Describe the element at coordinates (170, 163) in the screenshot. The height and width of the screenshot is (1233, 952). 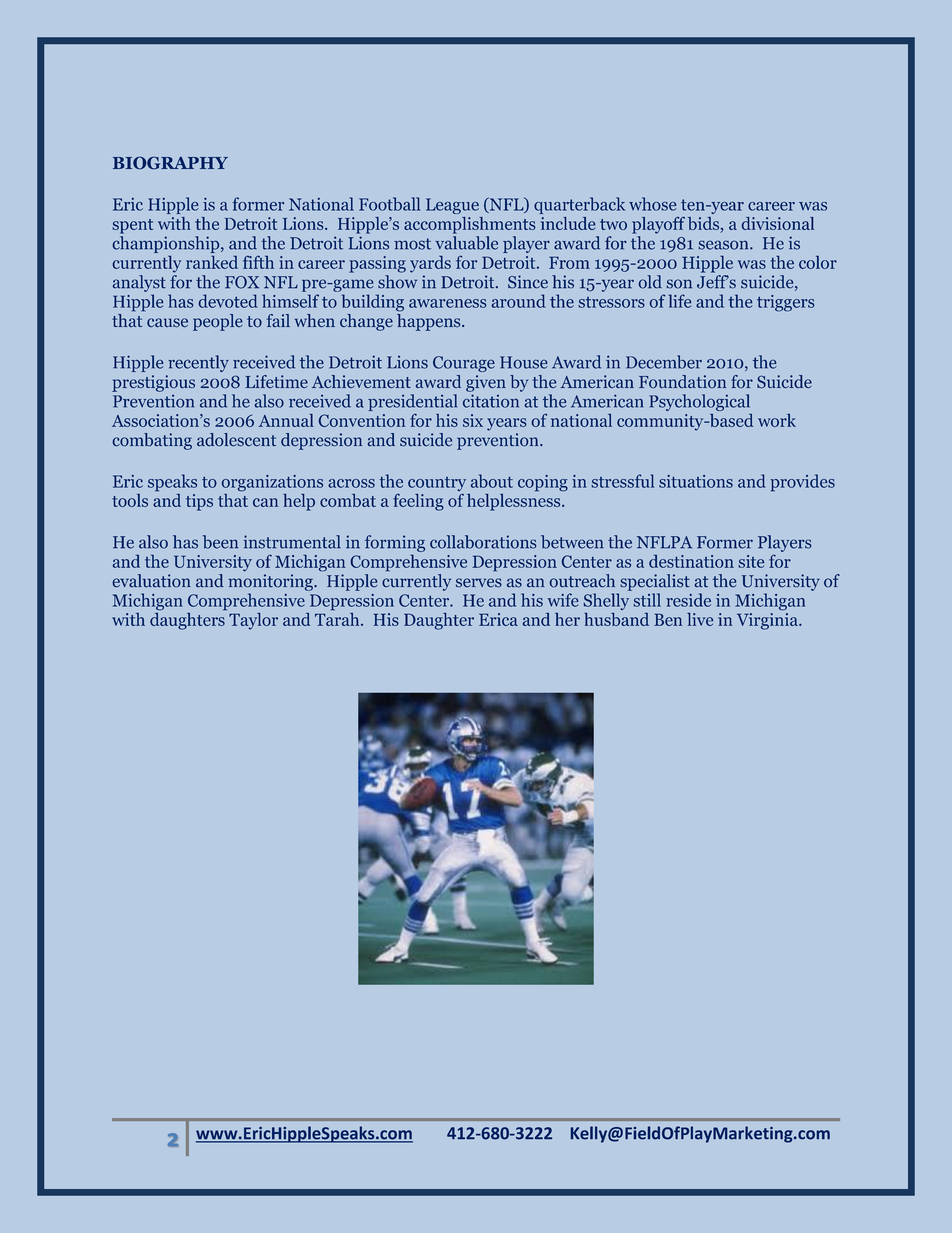
I see `BIOGRAPHY` at that location.
